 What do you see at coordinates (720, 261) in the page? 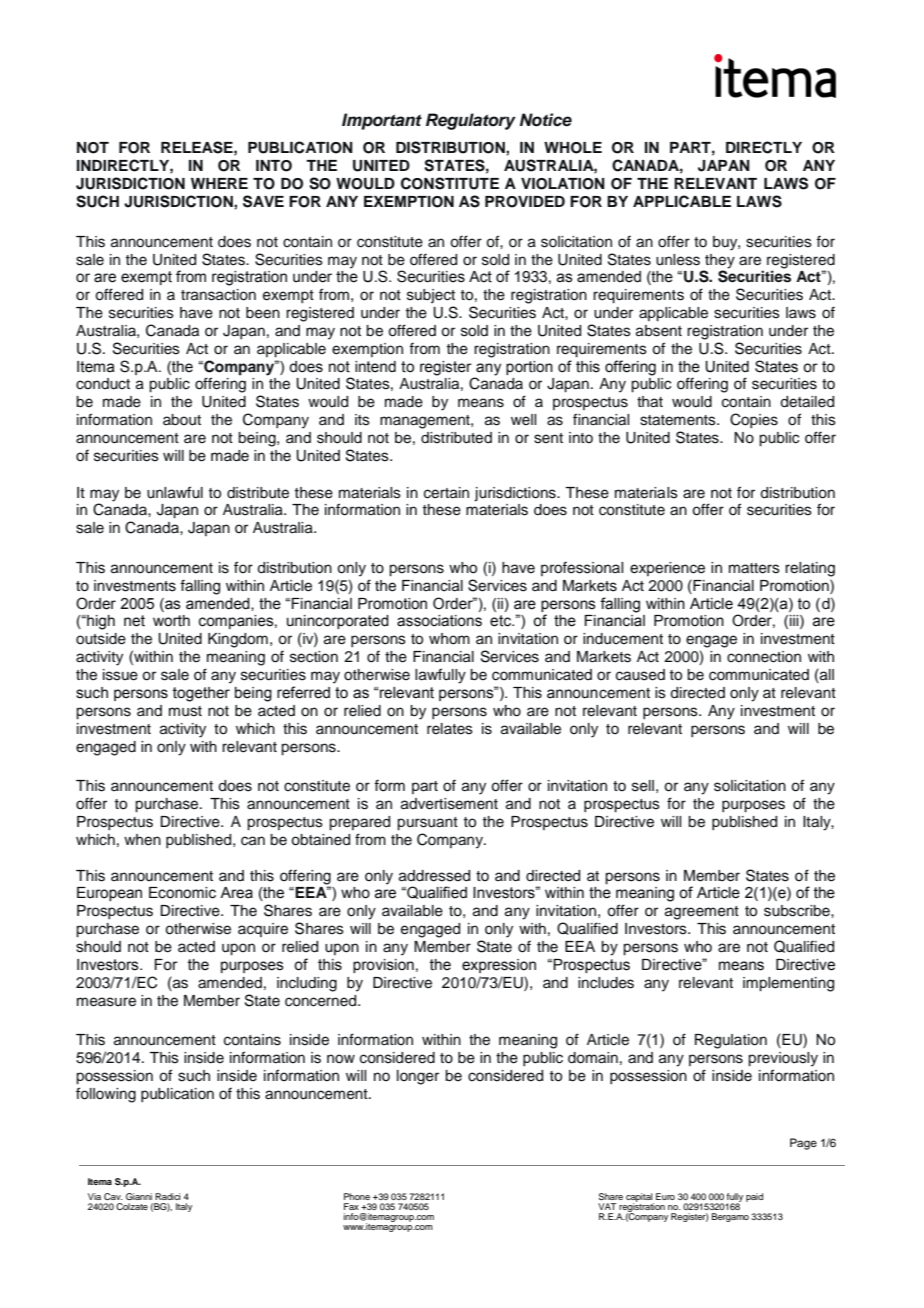
I see `they` at bounding box center [720, 261].
